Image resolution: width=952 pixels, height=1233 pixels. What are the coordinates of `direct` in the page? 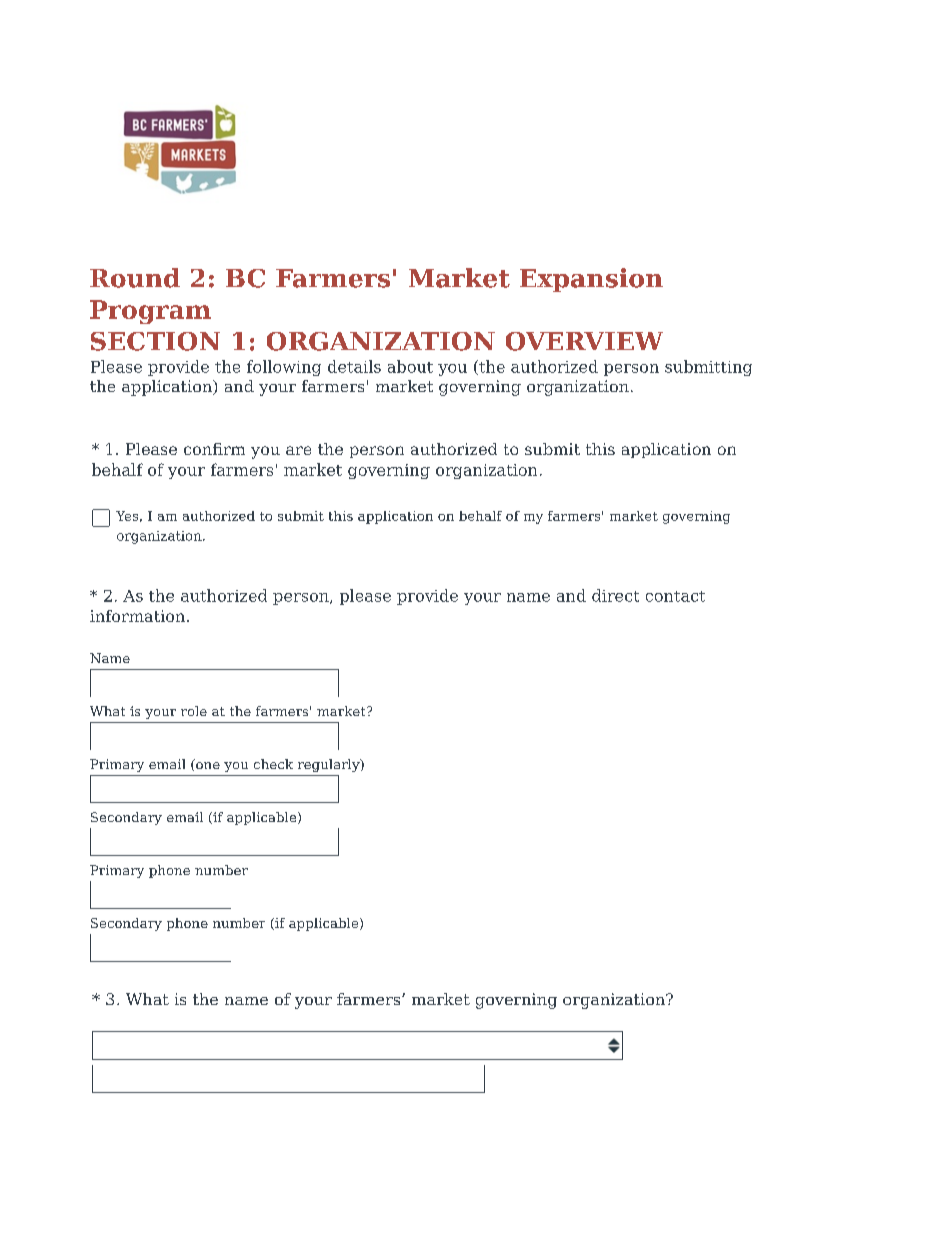 It's located at (615, 595).
